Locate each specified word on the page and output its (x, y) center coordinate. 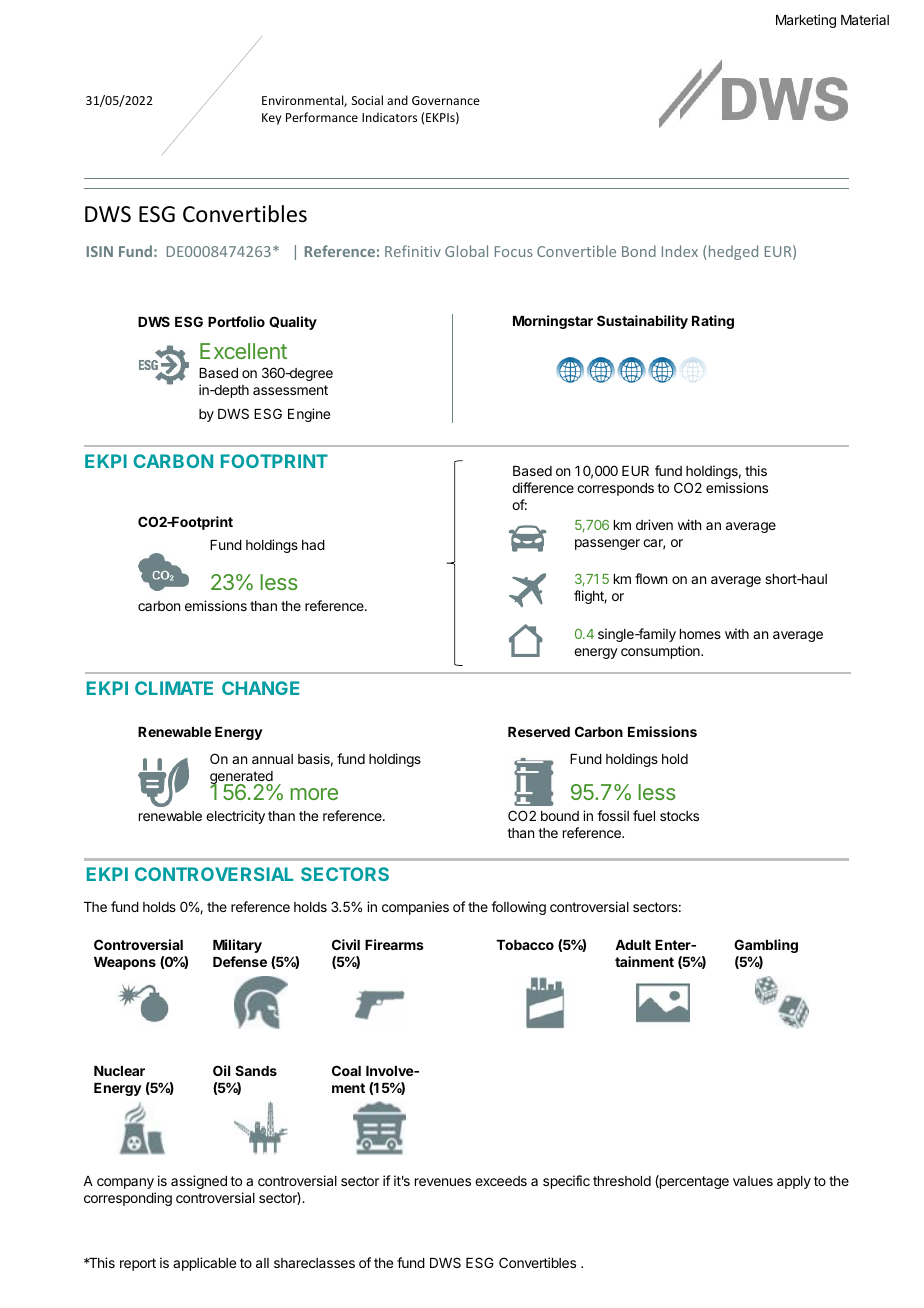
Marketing (806, 21)
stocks (679, 816)
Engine (309, 415)
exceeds (501, 1181)
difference (543, 487)
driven (654, 524)
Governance (446, 100)
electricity (235, 817)
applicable (204, 1264)
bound (560, 816)
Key (271, 119)
